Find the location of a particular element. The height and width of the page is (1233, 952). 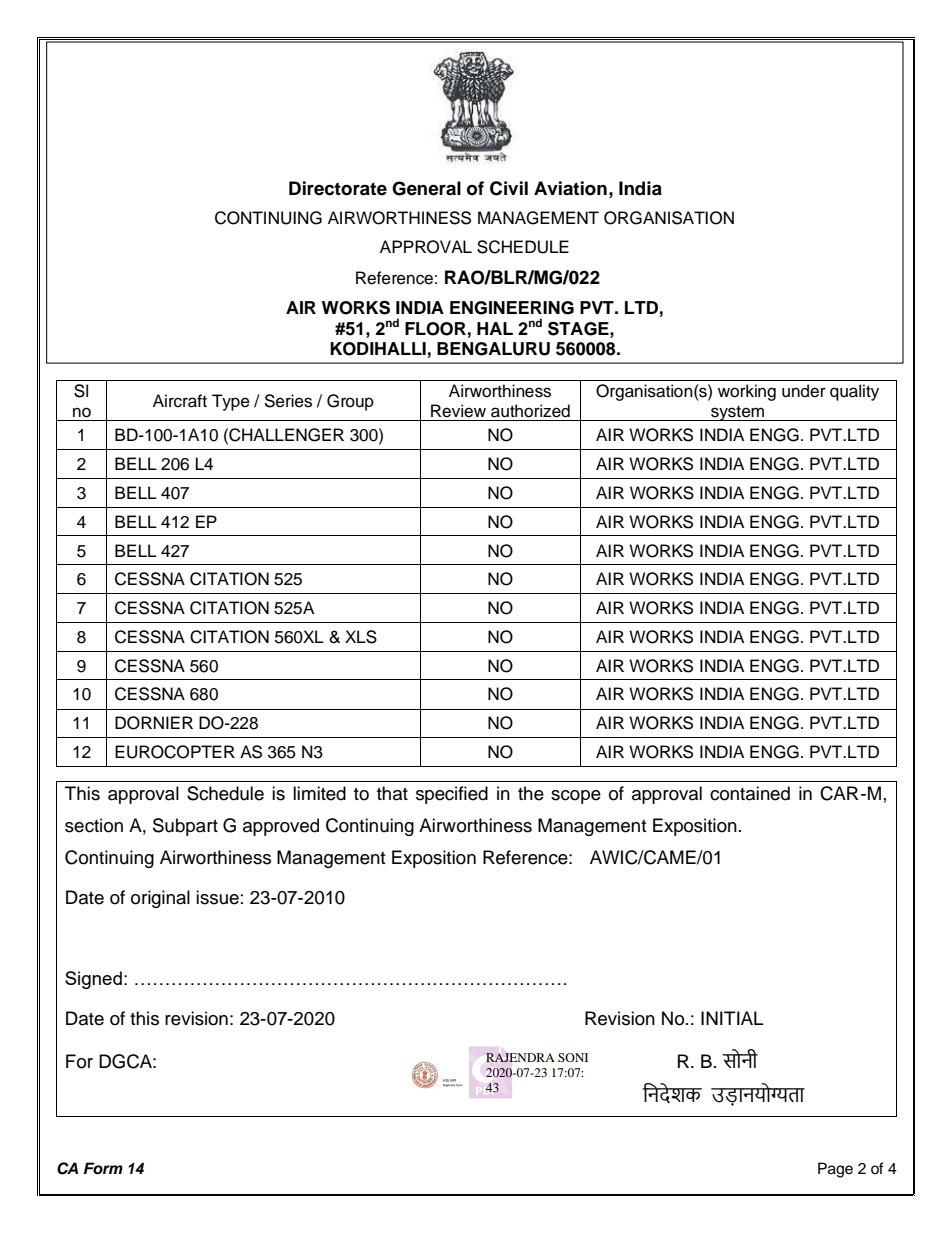

Directorate is located at coordinates (338, 188).
